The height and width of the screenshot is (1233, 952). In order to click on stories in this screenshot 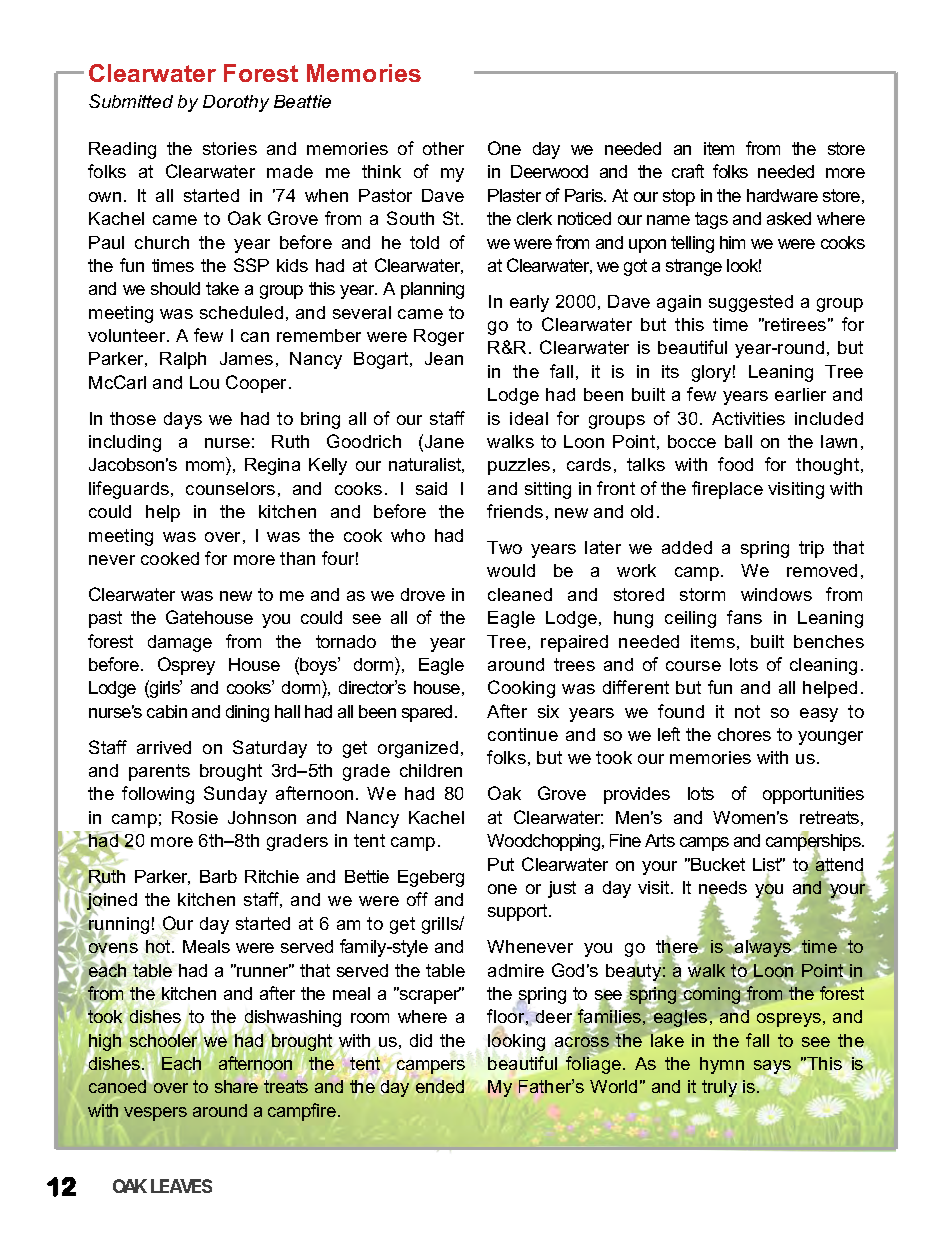, I will do `click(230, 148)`.
